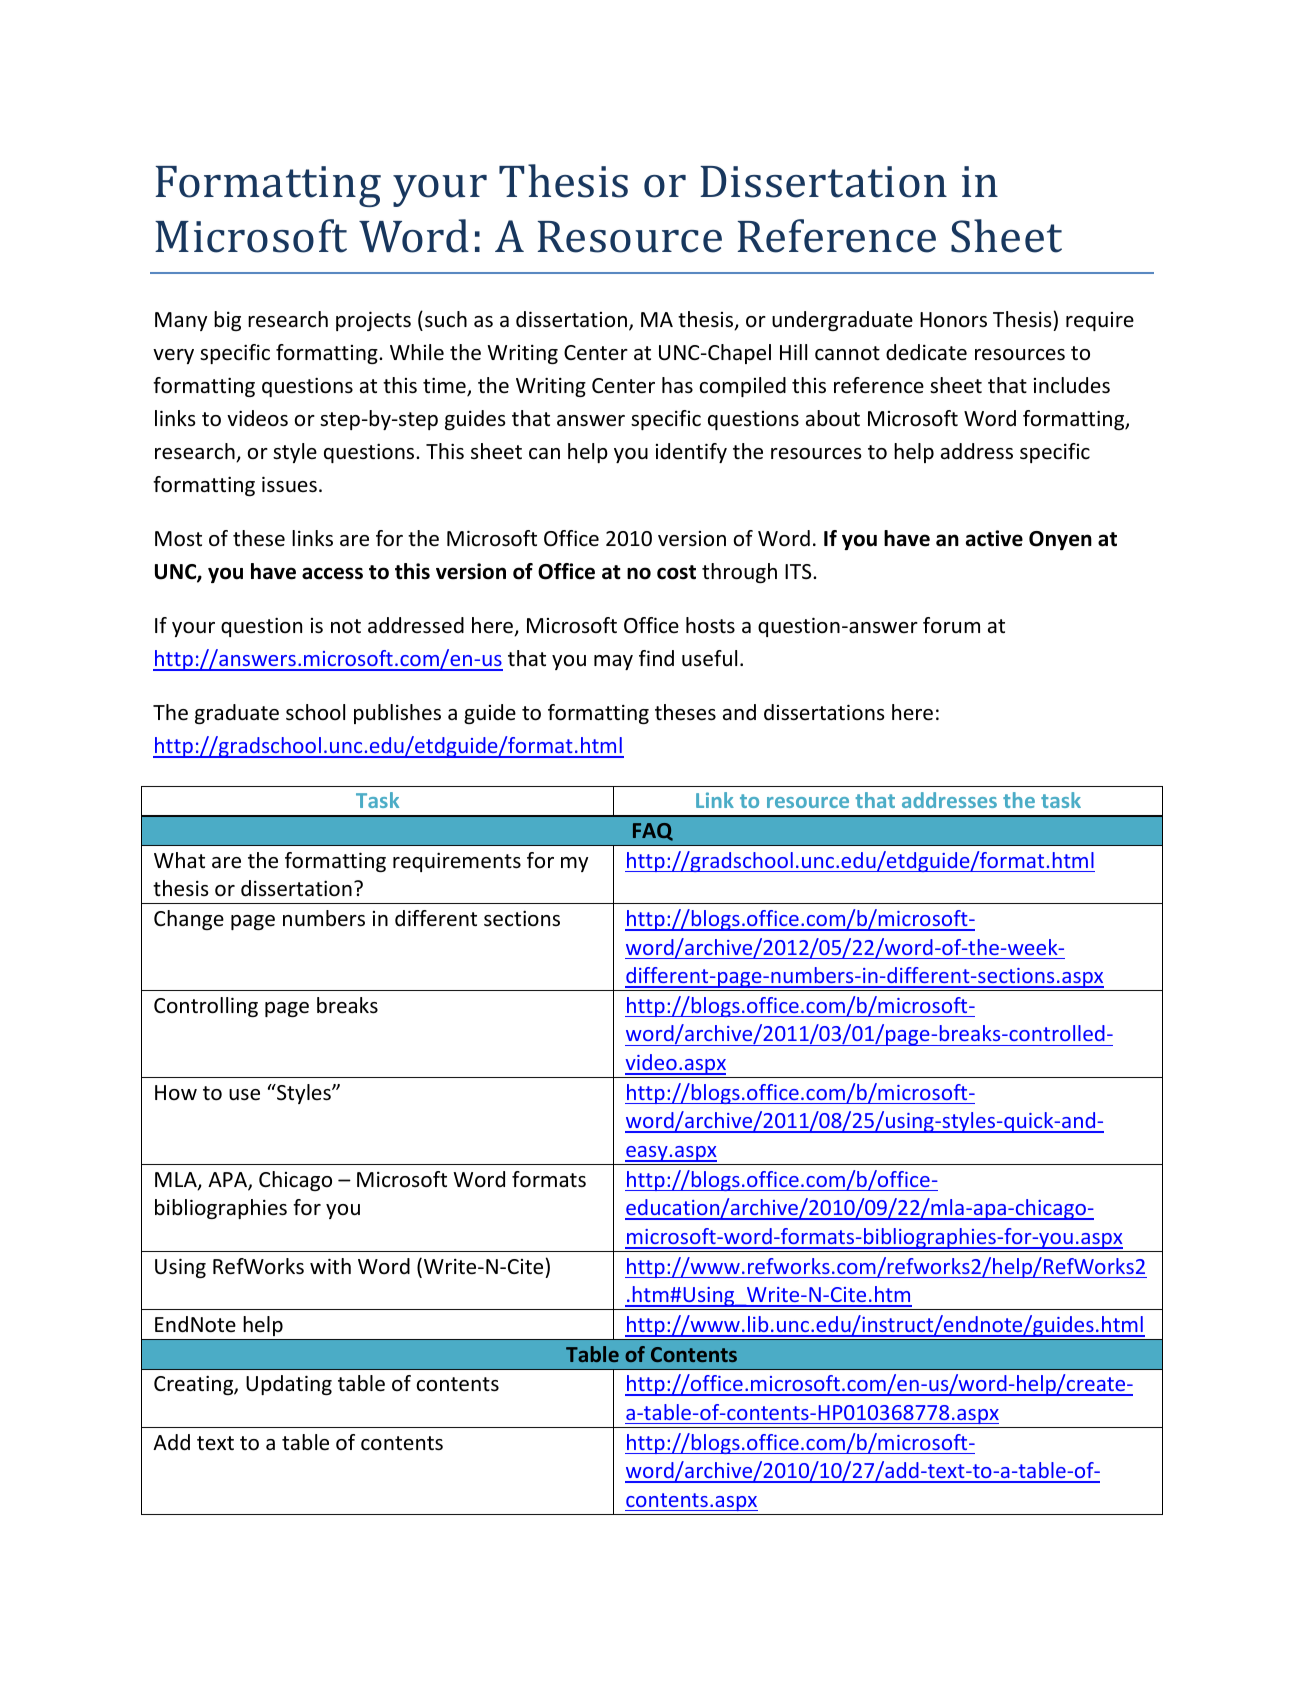 Image resolution: width=1304 pixels, height=1687 pixels. Describe the element at coordinates (926, 352) in the screenshot. I see `dedicate` at that location.
